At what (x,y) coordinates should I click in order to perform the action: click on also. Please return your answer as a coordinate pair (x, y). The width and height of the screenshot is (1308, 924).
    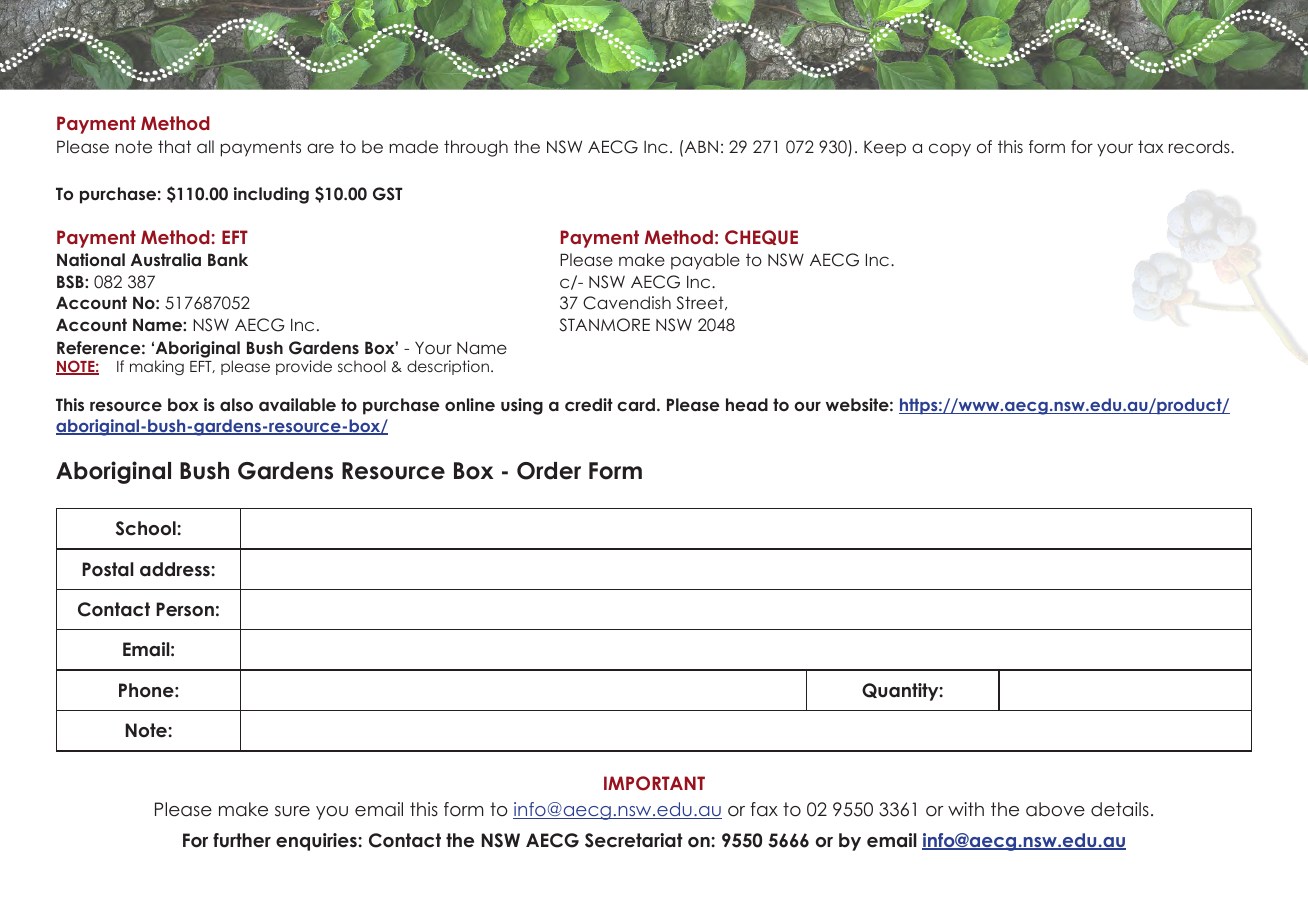
    Looking at the image, I should click on (236, 404).
